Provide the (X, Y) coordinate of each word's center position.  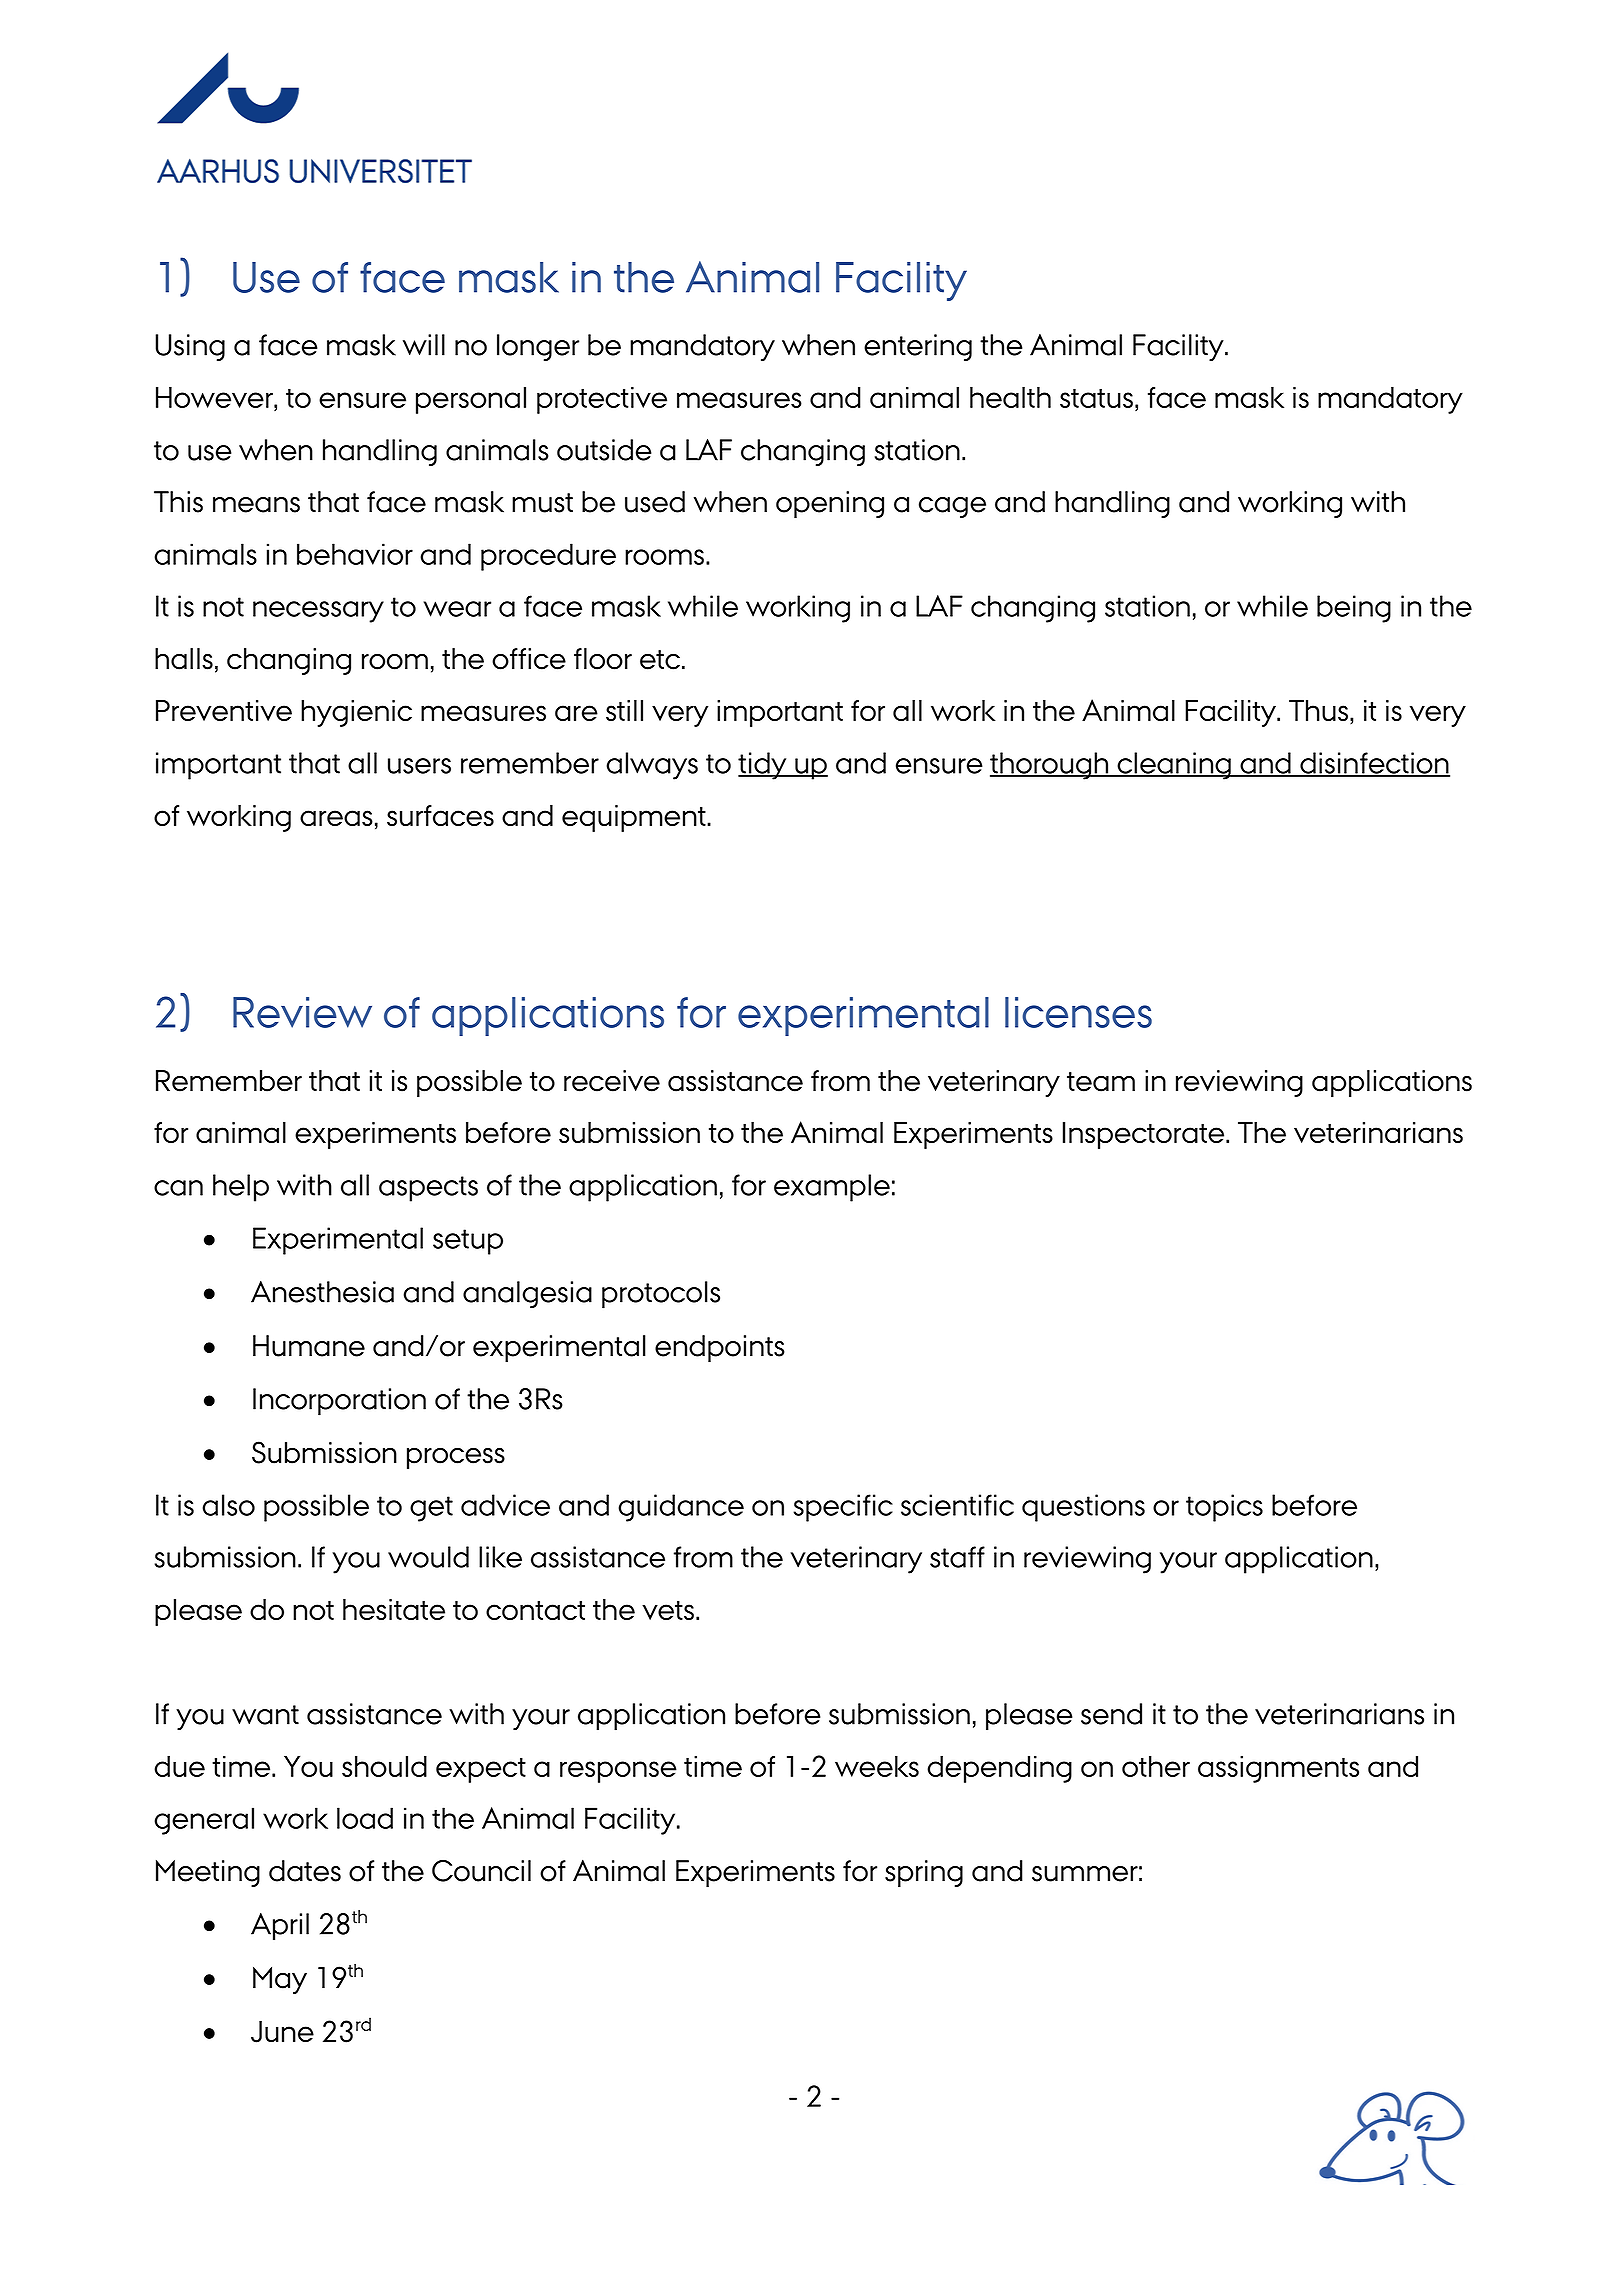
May (280, 1980)
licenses (1078, 1012)
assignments (1278, 1769)
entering (918, 348)
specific (843, 1508)
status (1096, 398)
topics (1224, 1508)
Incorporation (339, 1402)
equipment (635, 818)
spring (924, 1873)
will (424, 345)
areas (336, 818)
